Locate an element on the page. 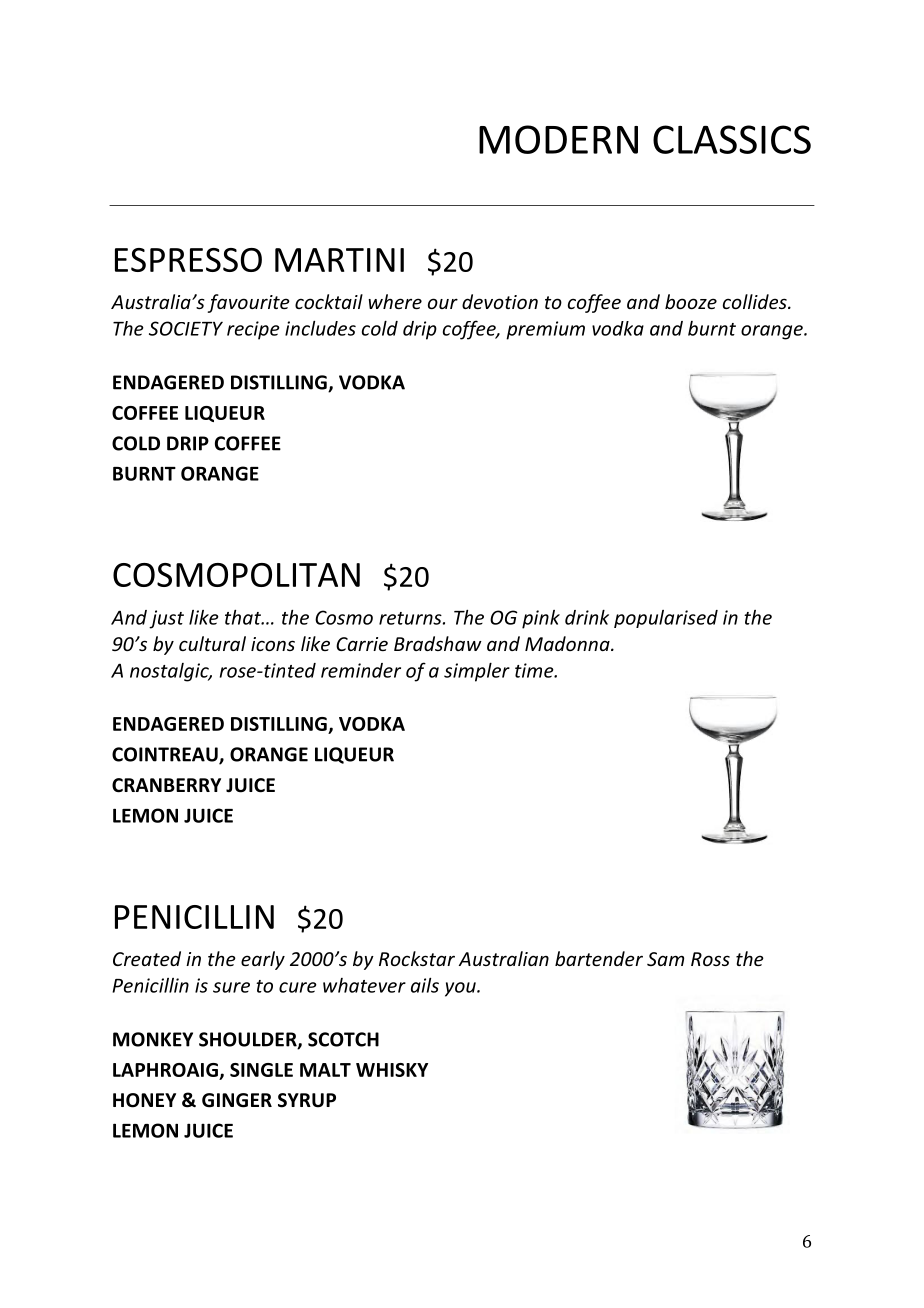  CRANBERRY is located at coordinates (166, 785).
